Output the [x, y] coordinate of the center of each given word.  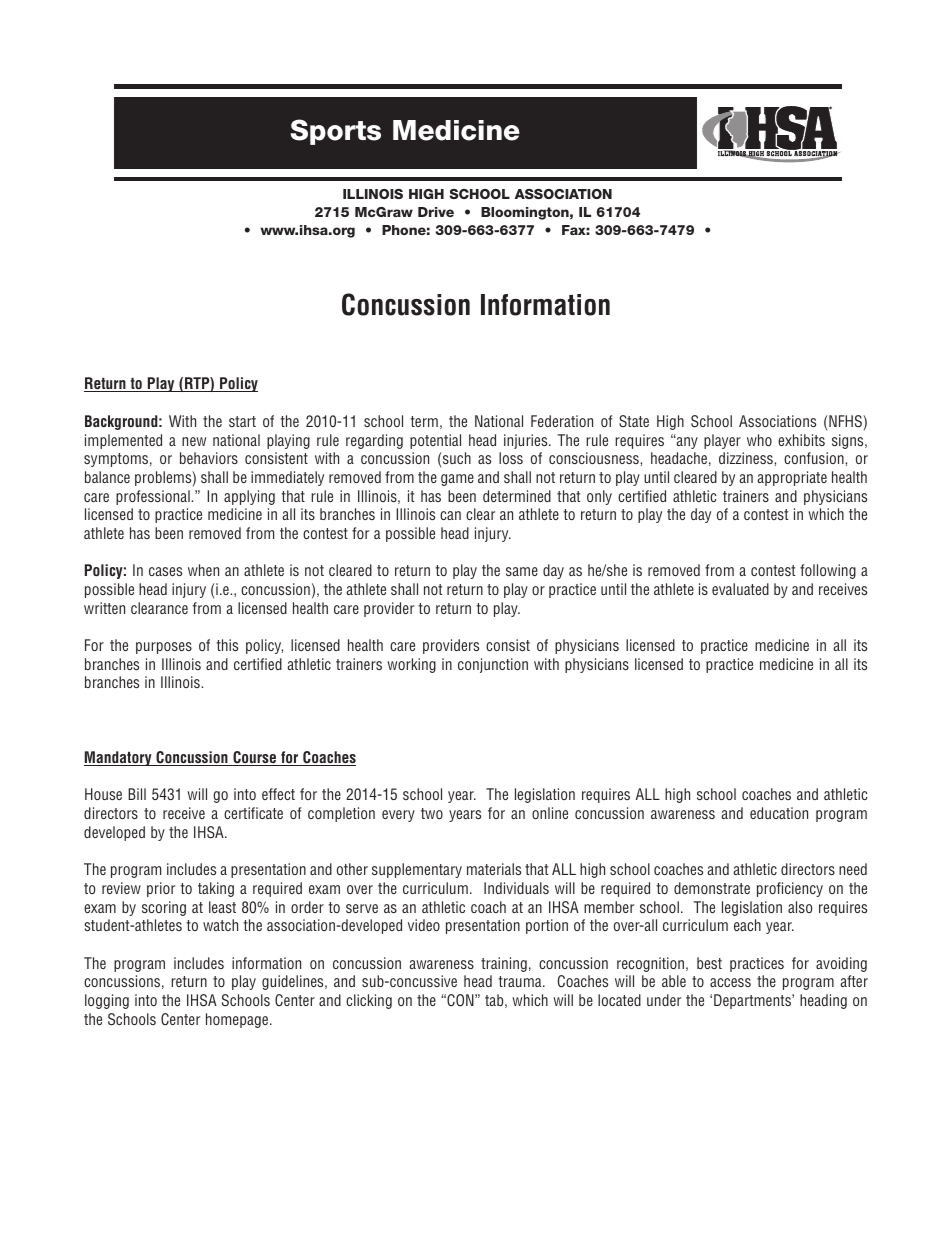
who [759, 440]
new [194, 441]
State [634, 421]
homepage [238, 1020]
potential [435, 441]
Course [254, 758]
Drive [436, 212]
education [779, 813]
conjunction [493, 665]
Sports [335, 132]
